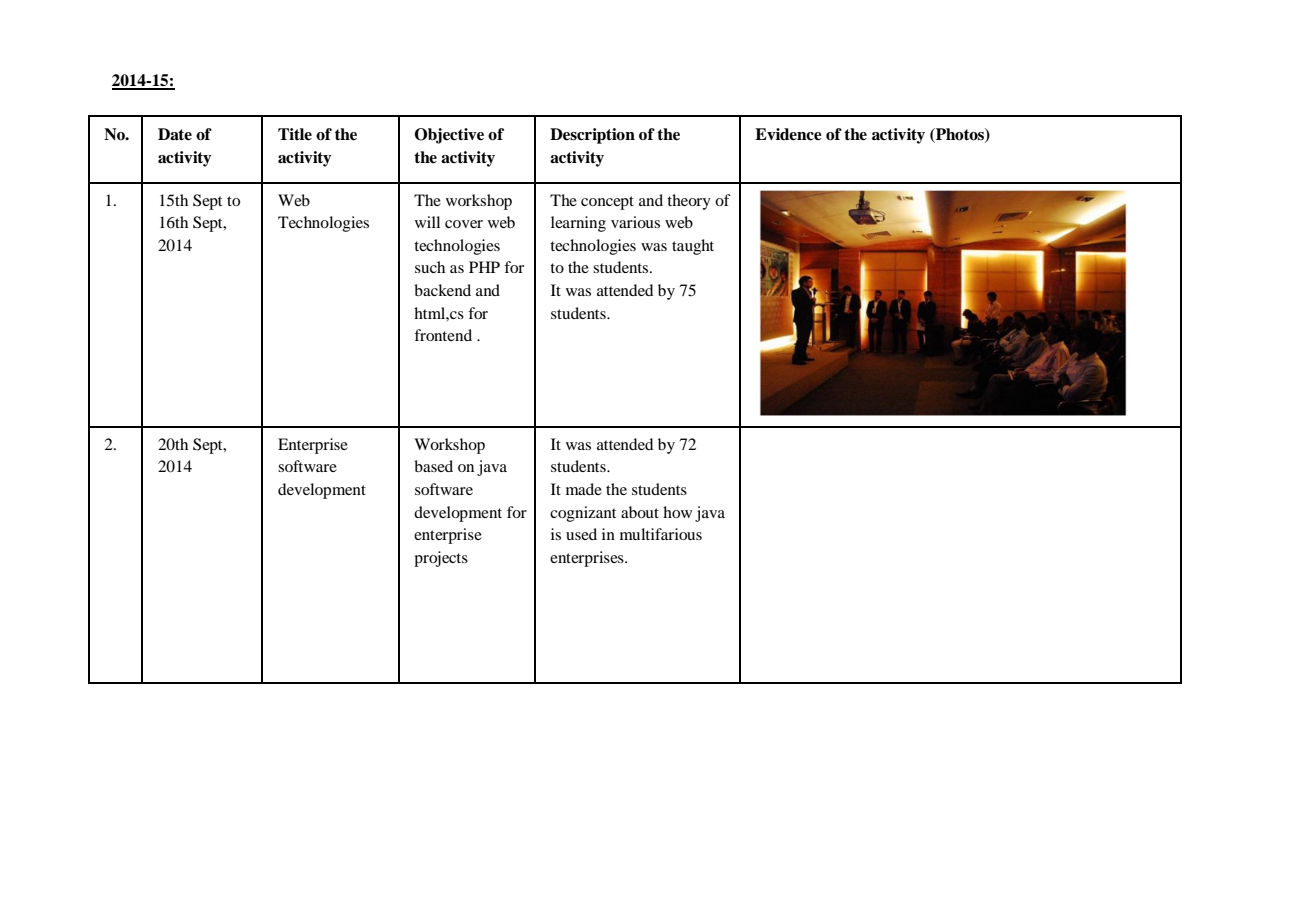  I want to click on projects, so click(441, 559).
